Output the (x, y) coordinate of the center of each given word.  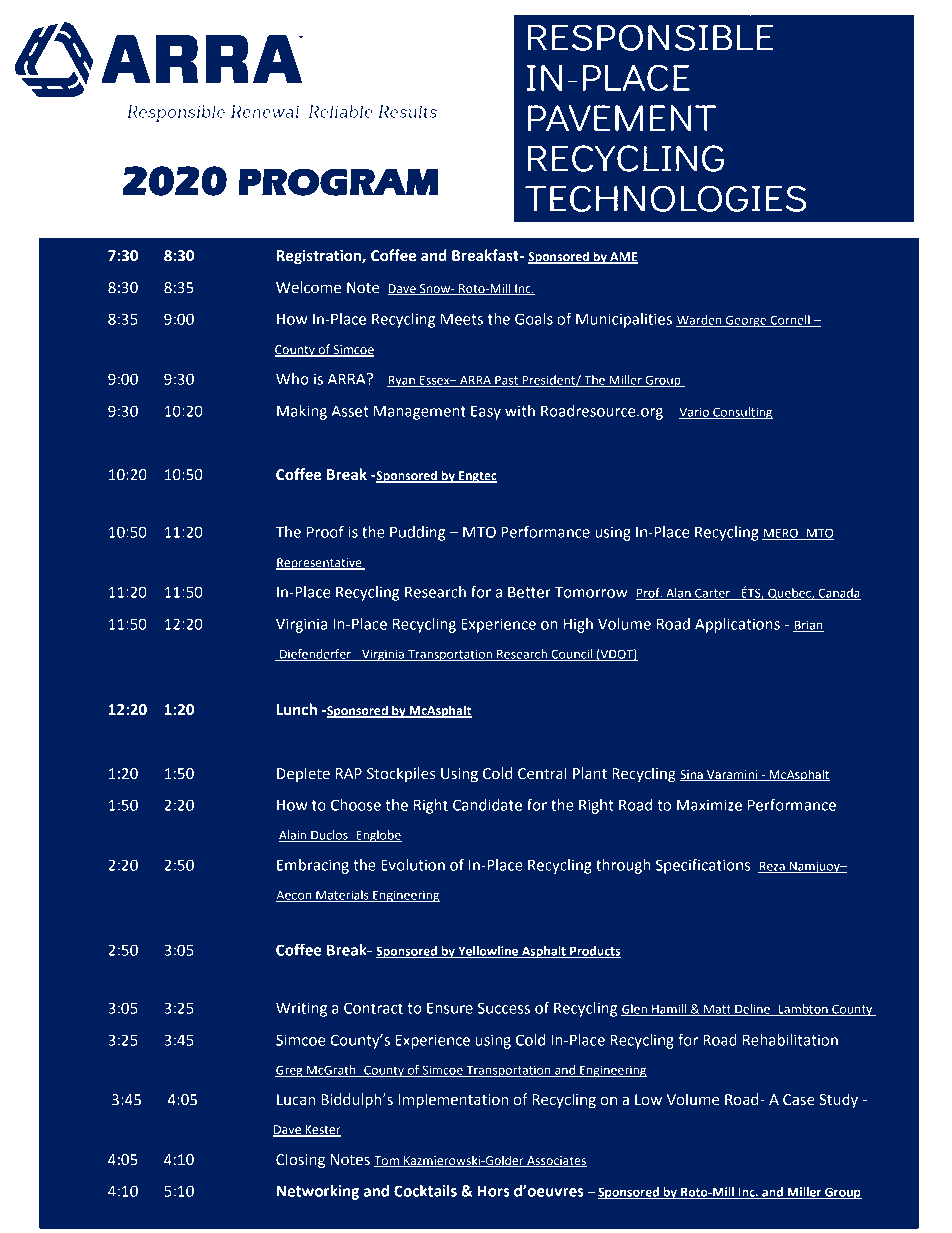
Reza (772, 867)
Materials (342, 896)
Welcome (308, 287)
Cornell (790, 321)
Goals (534, 319)
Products (594, 952)
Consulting (742, 413)
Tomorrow (591, 592)
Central (542, 773)
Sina (692, 775)
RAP (349, 773)
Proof (325, 531)
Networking (318, 1192)
